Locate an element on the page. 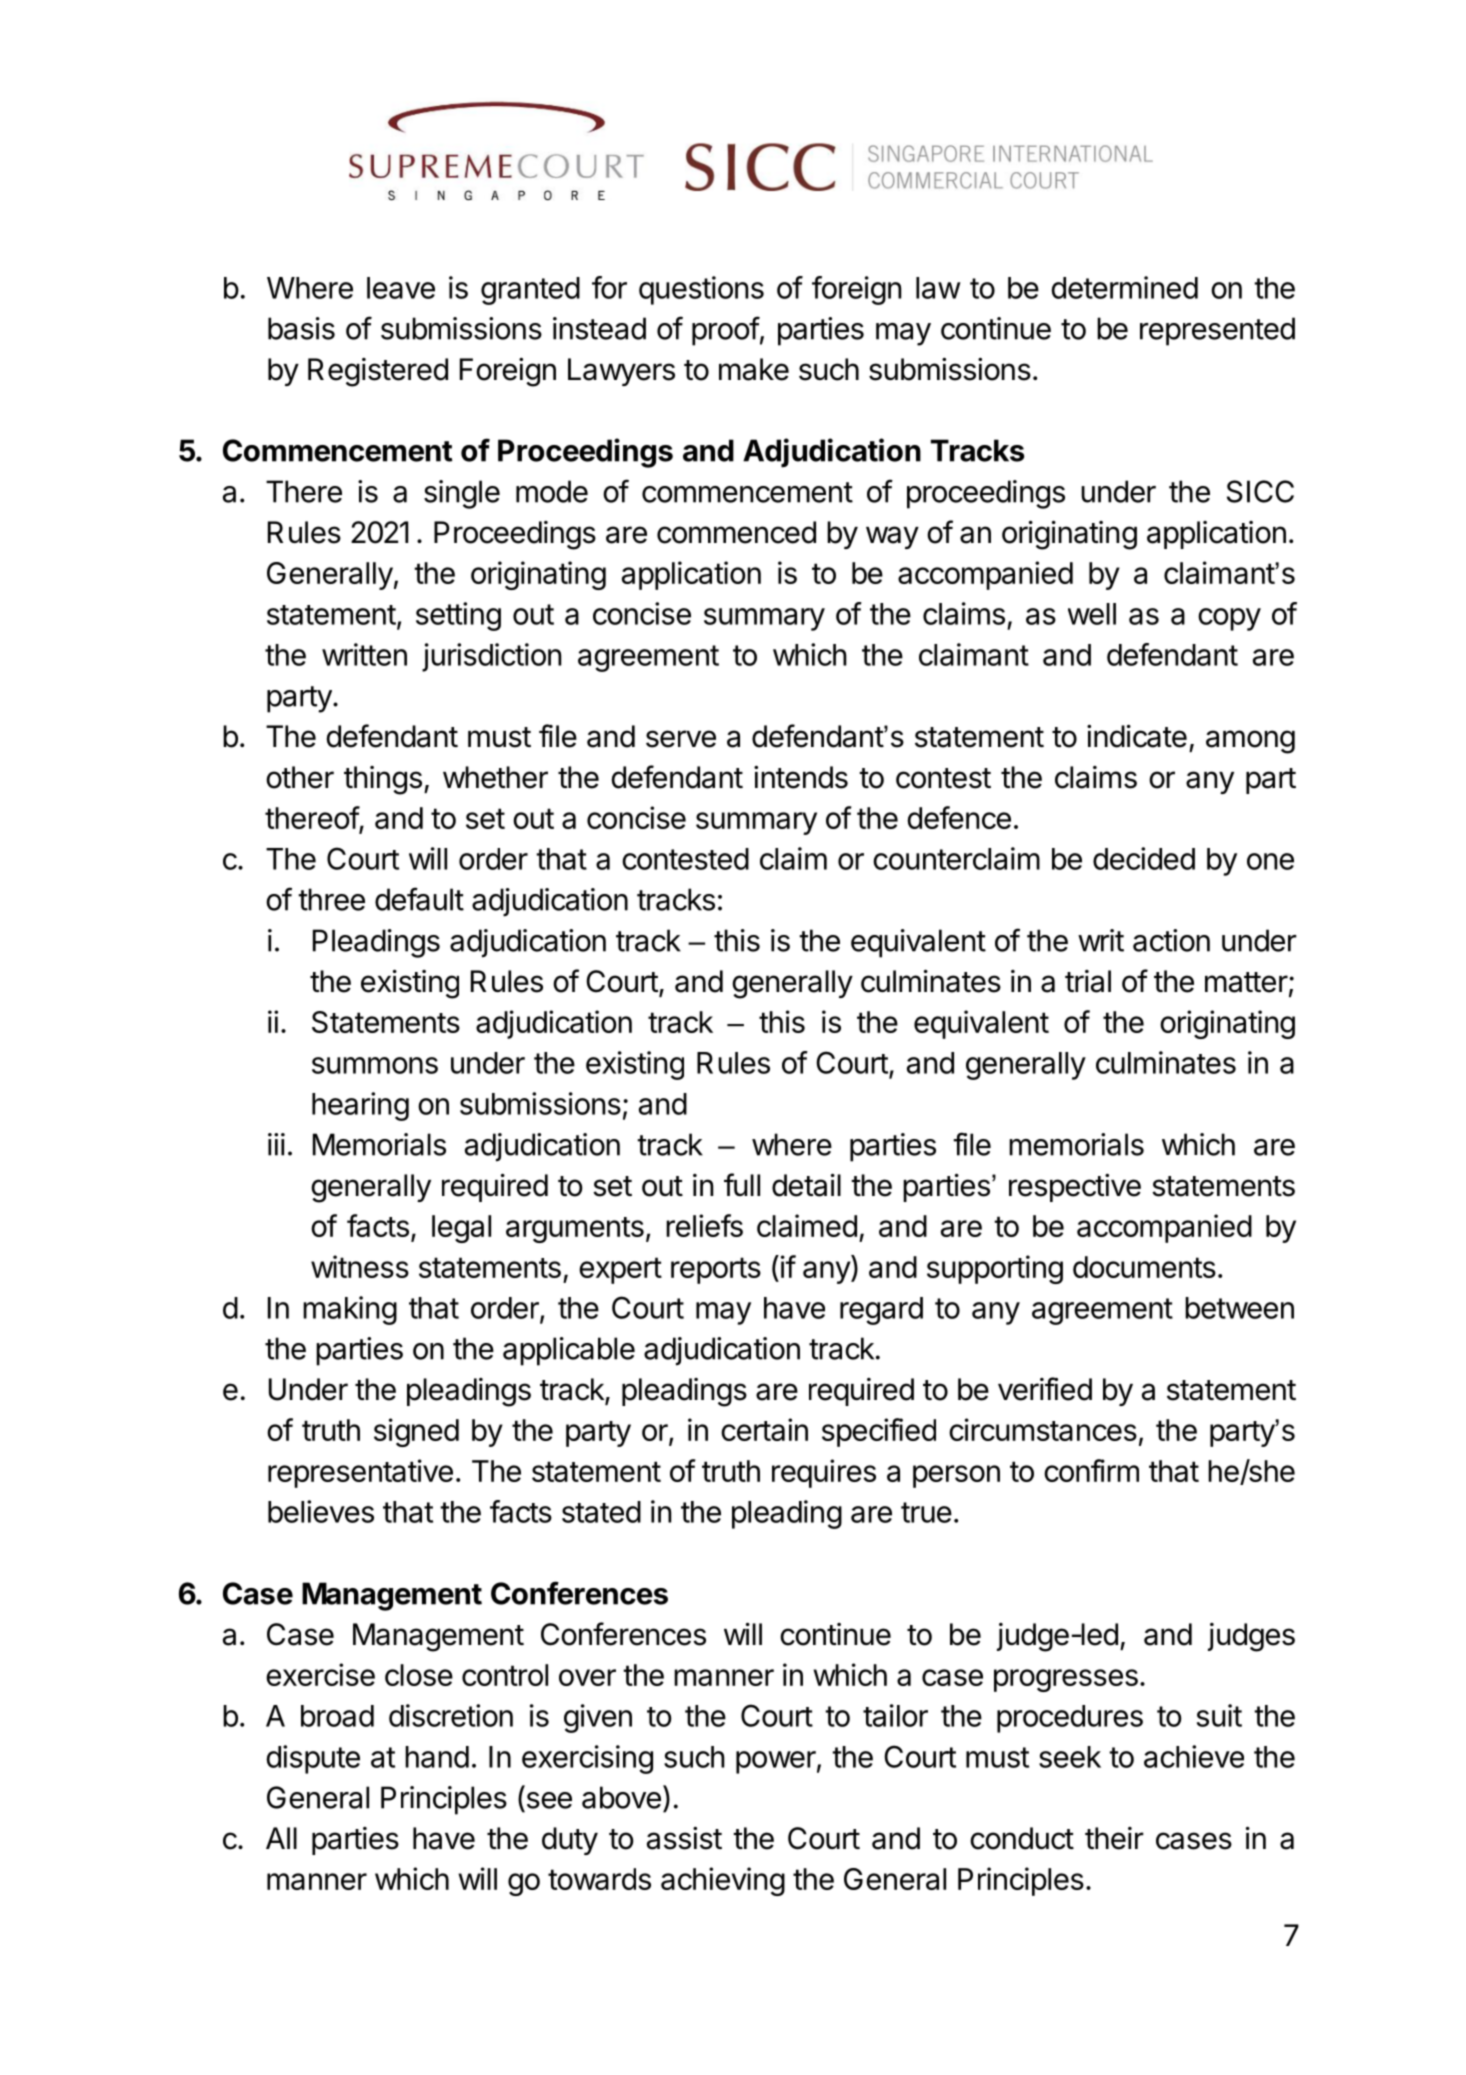 The height and width of the document is (2075, 1466). Registered is located at coordinates (378, 372).
